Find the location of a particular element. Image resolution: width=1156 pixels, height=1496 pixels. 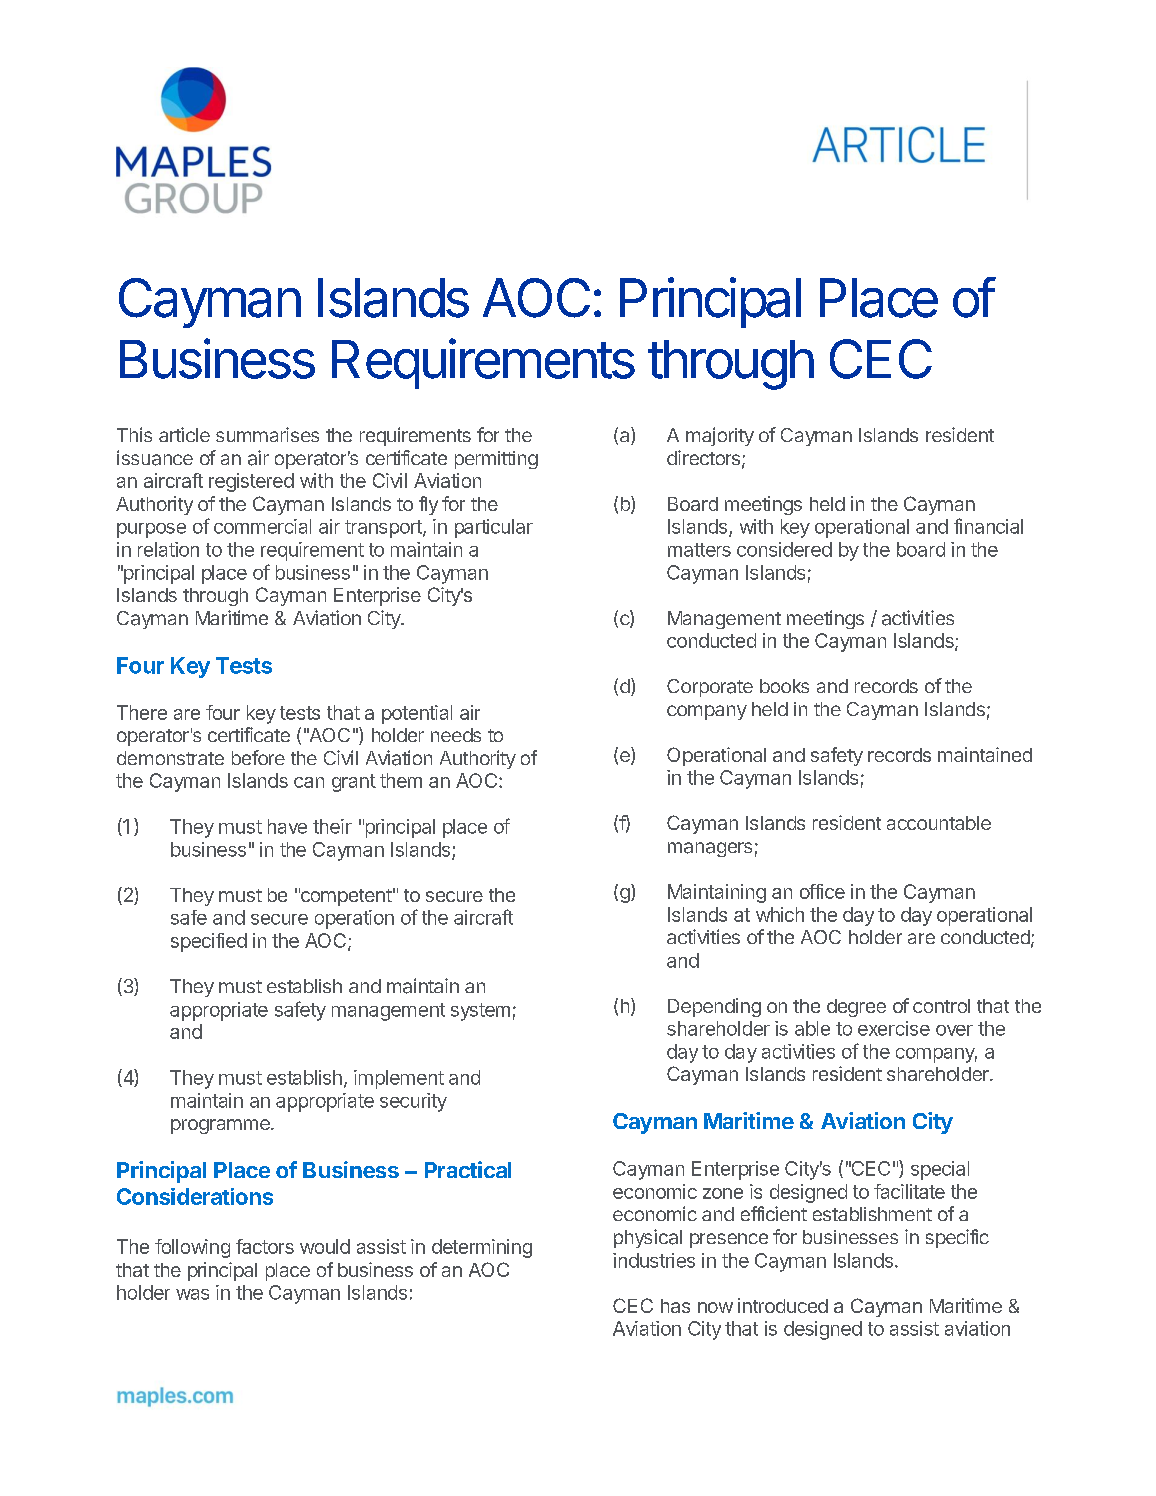

have is located at coordinates (287, 826).
